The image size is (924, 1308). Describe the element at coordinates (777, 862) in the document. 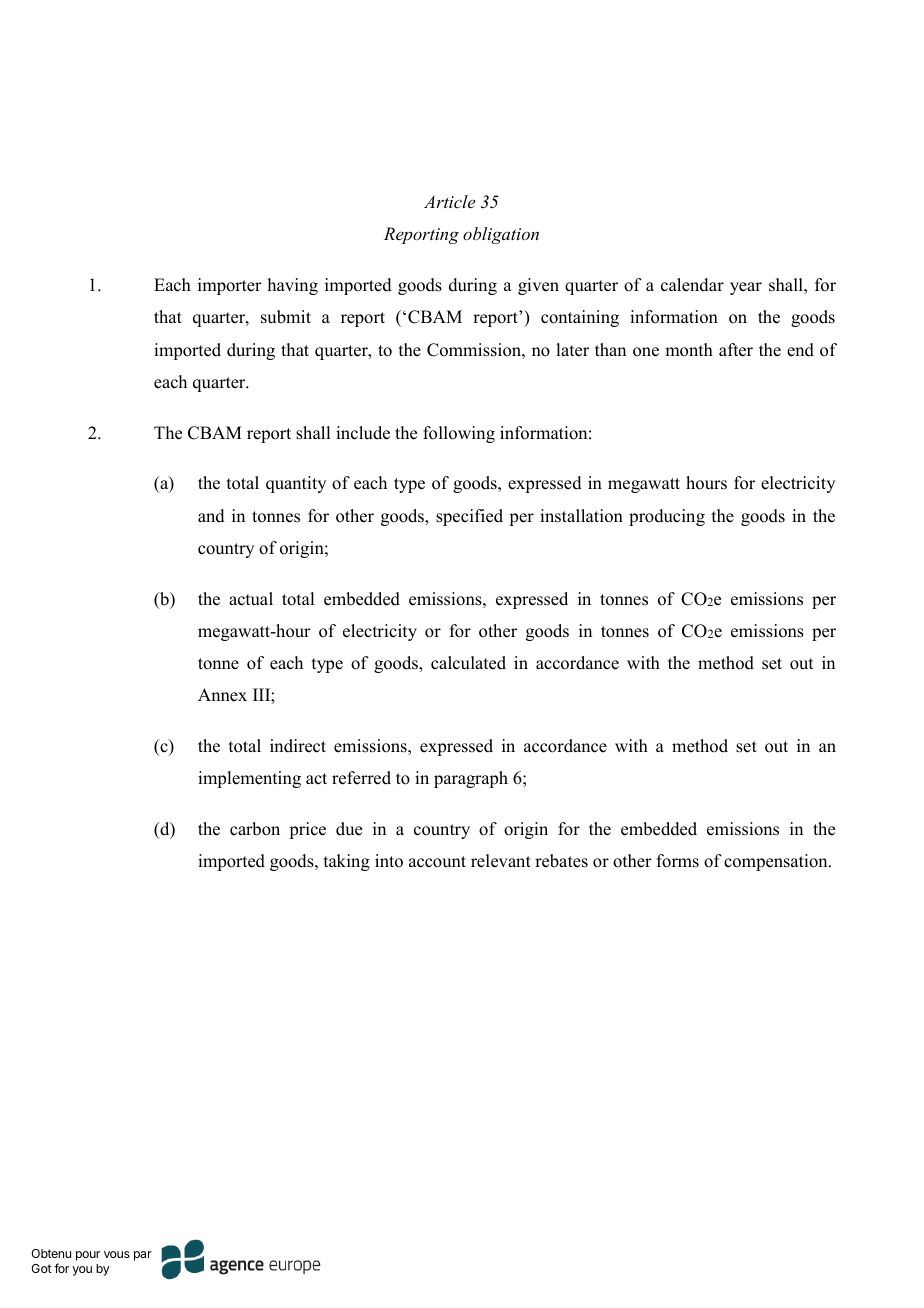

I see `compensation` at that location.
